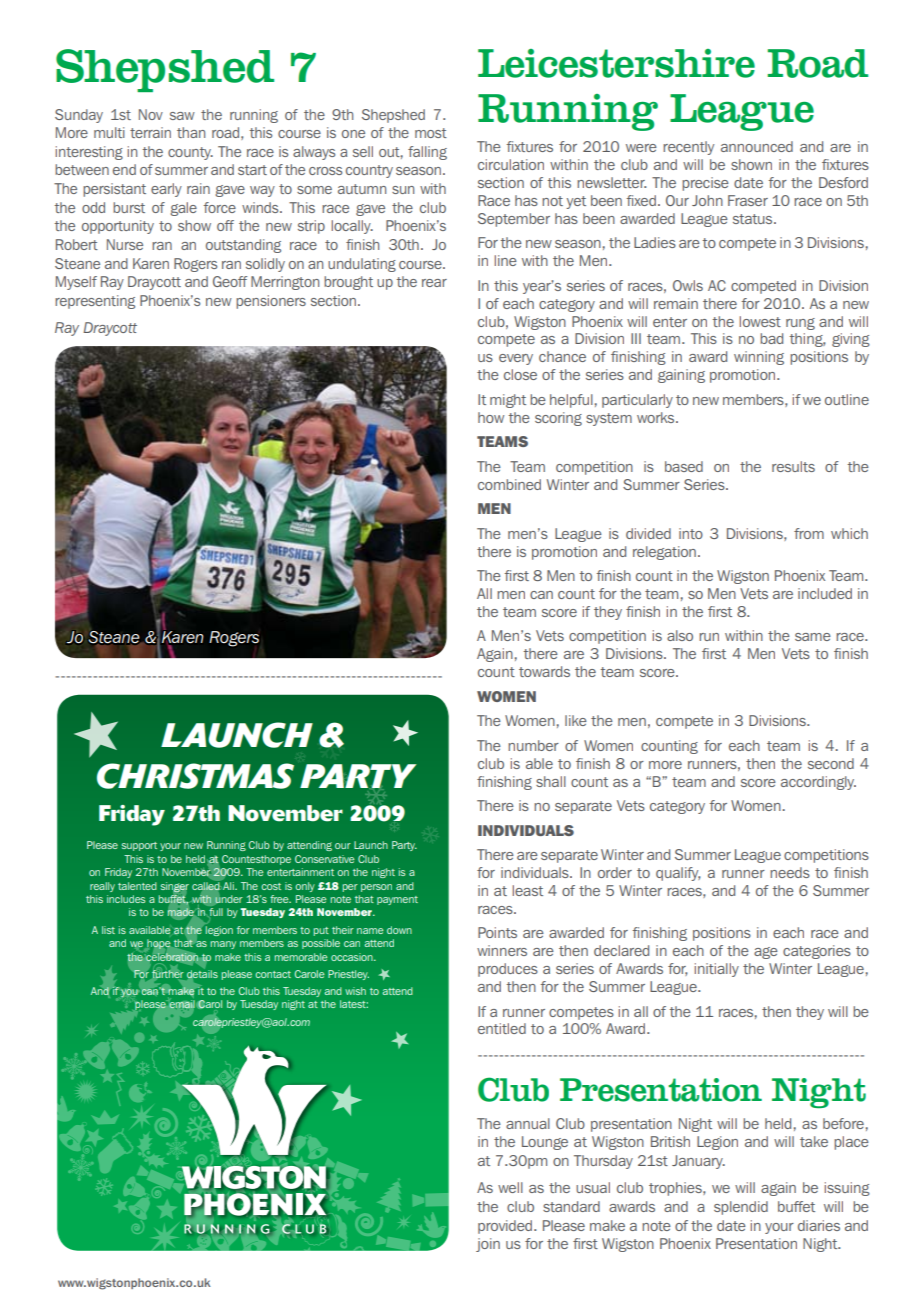  What do you see at coordinates (191, 132) in the page?
I see `than` at bounding box center [191, 132].
